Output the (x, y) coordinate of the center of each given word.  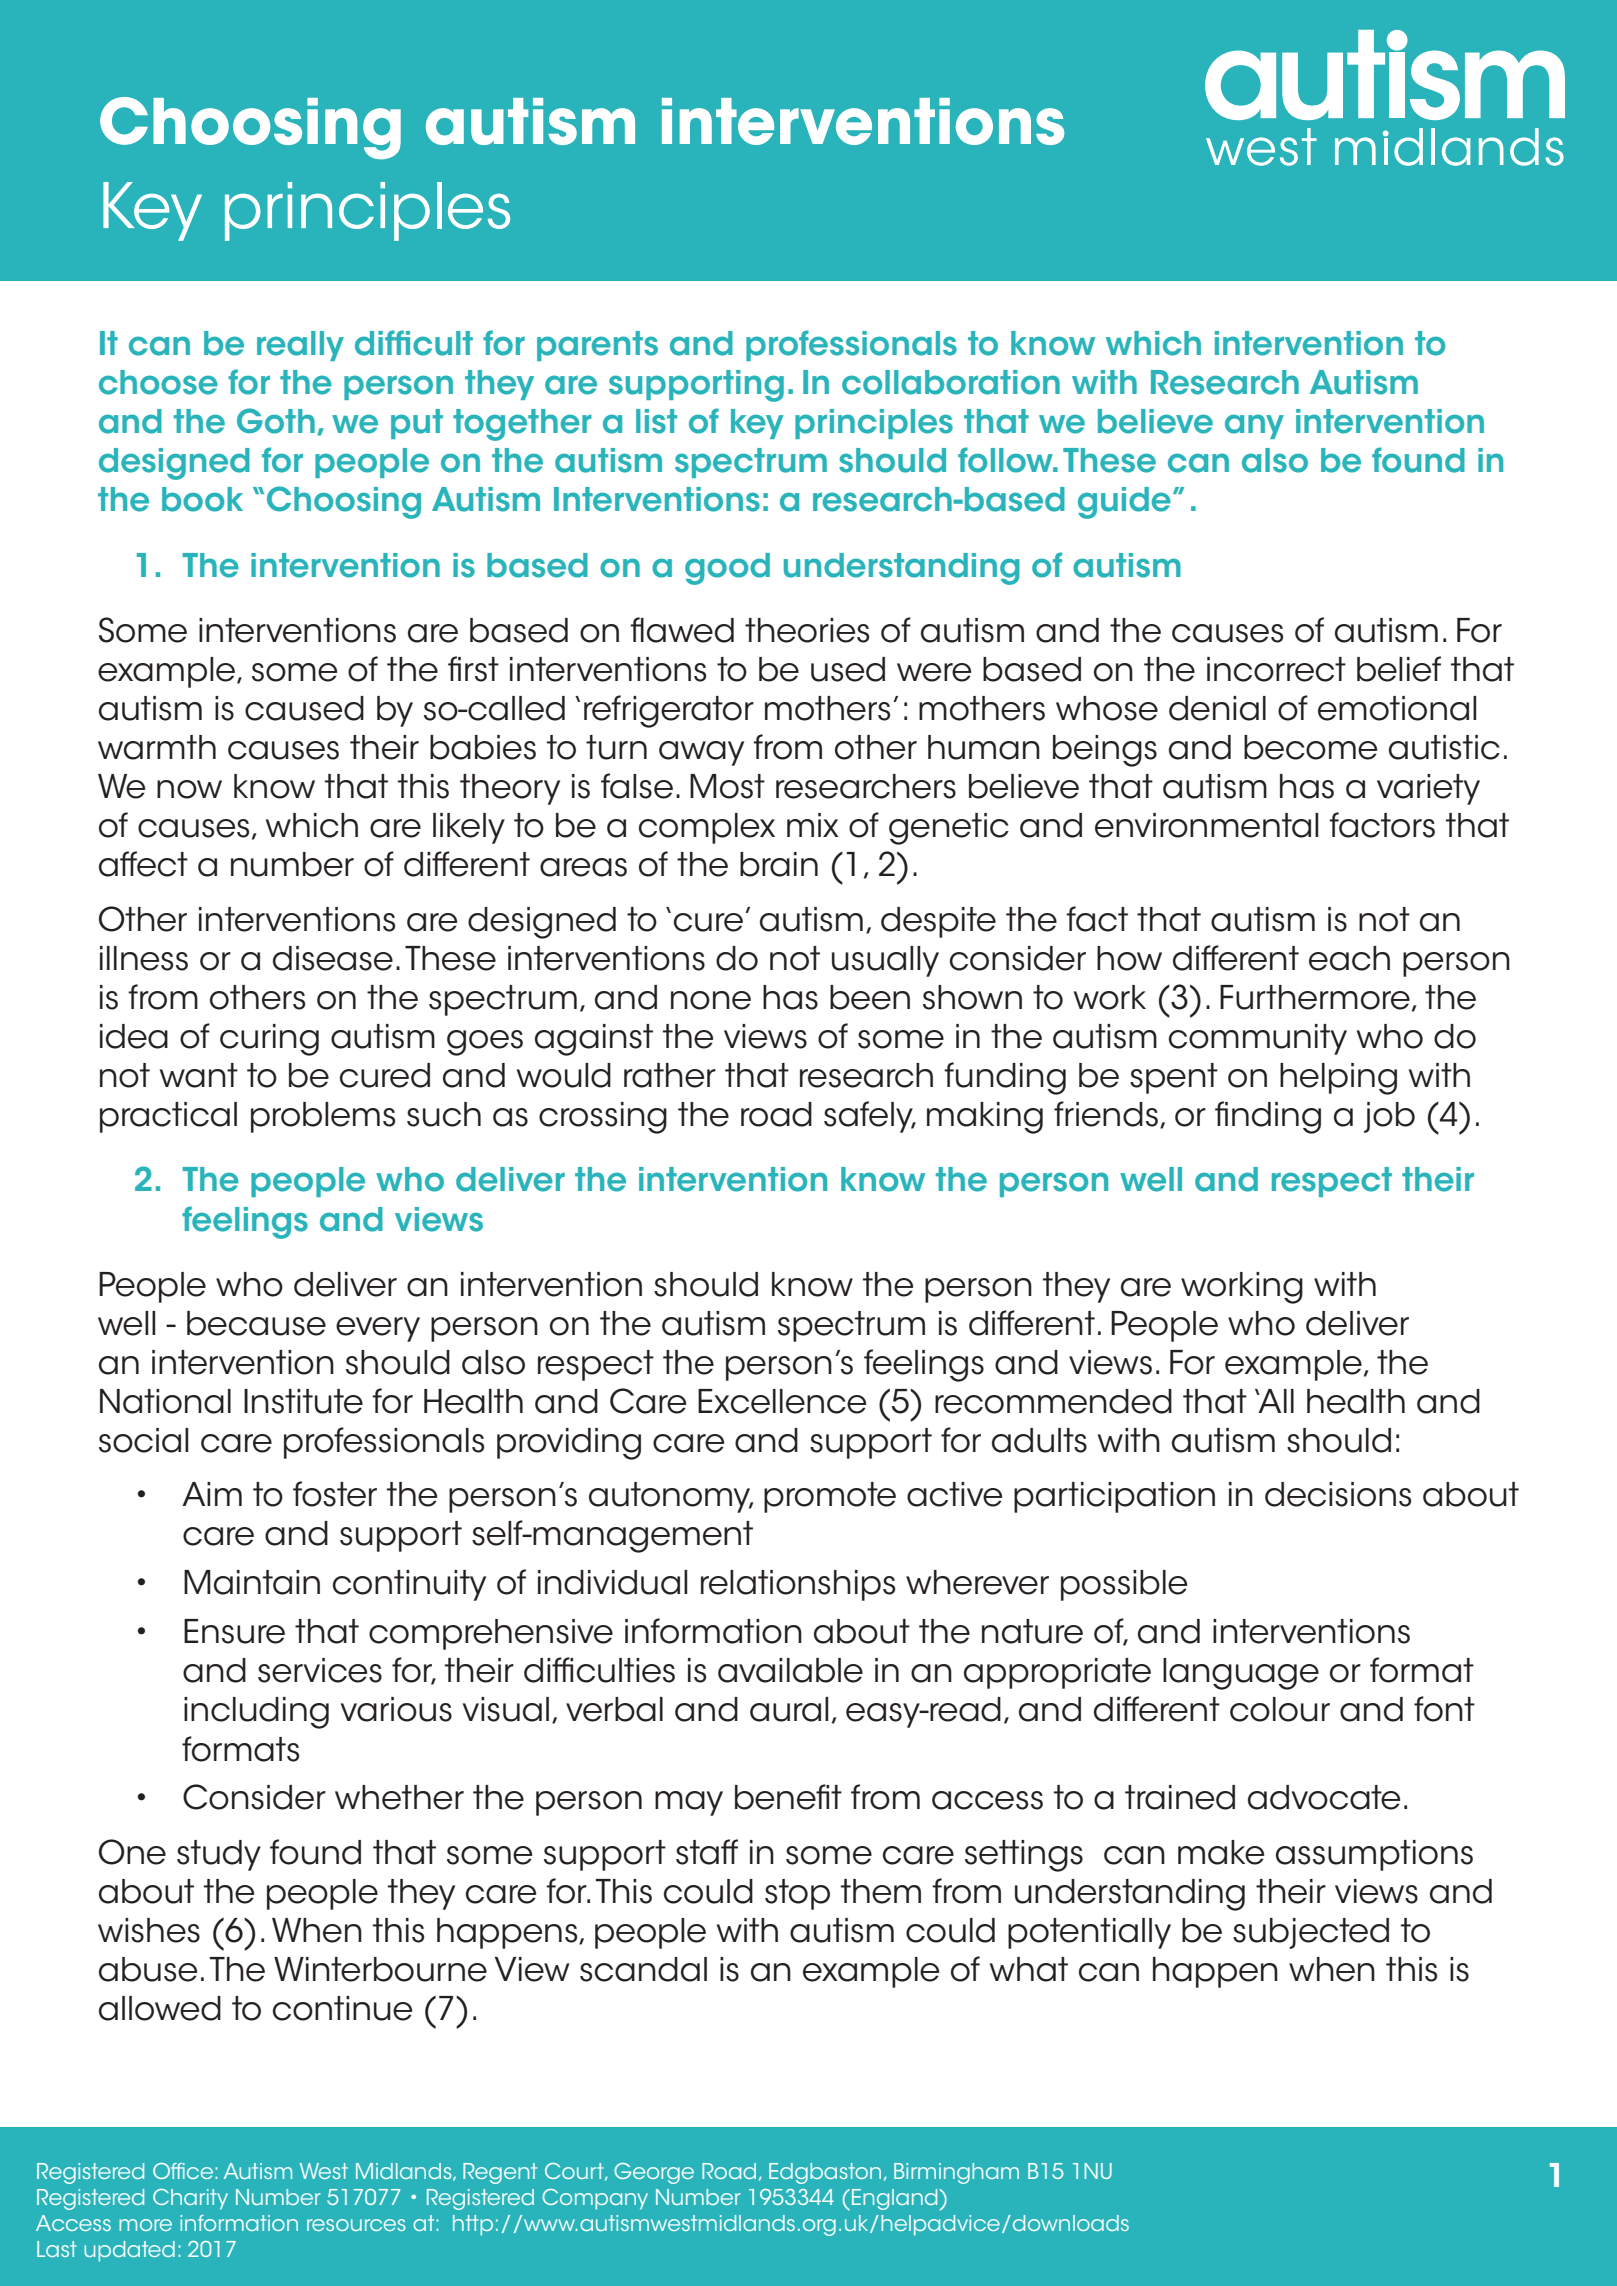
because (256, 1323)
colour (1280, 1709)
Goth (276, 421)
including (256, 1713)
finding (1268, 1117)
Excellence (782, 1401)
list (656, 421)
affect (143, 864)
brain (779, 864)
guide (1124, 503)
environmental (1207, 825)
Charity (190, 2199)
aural (789, 1709)
